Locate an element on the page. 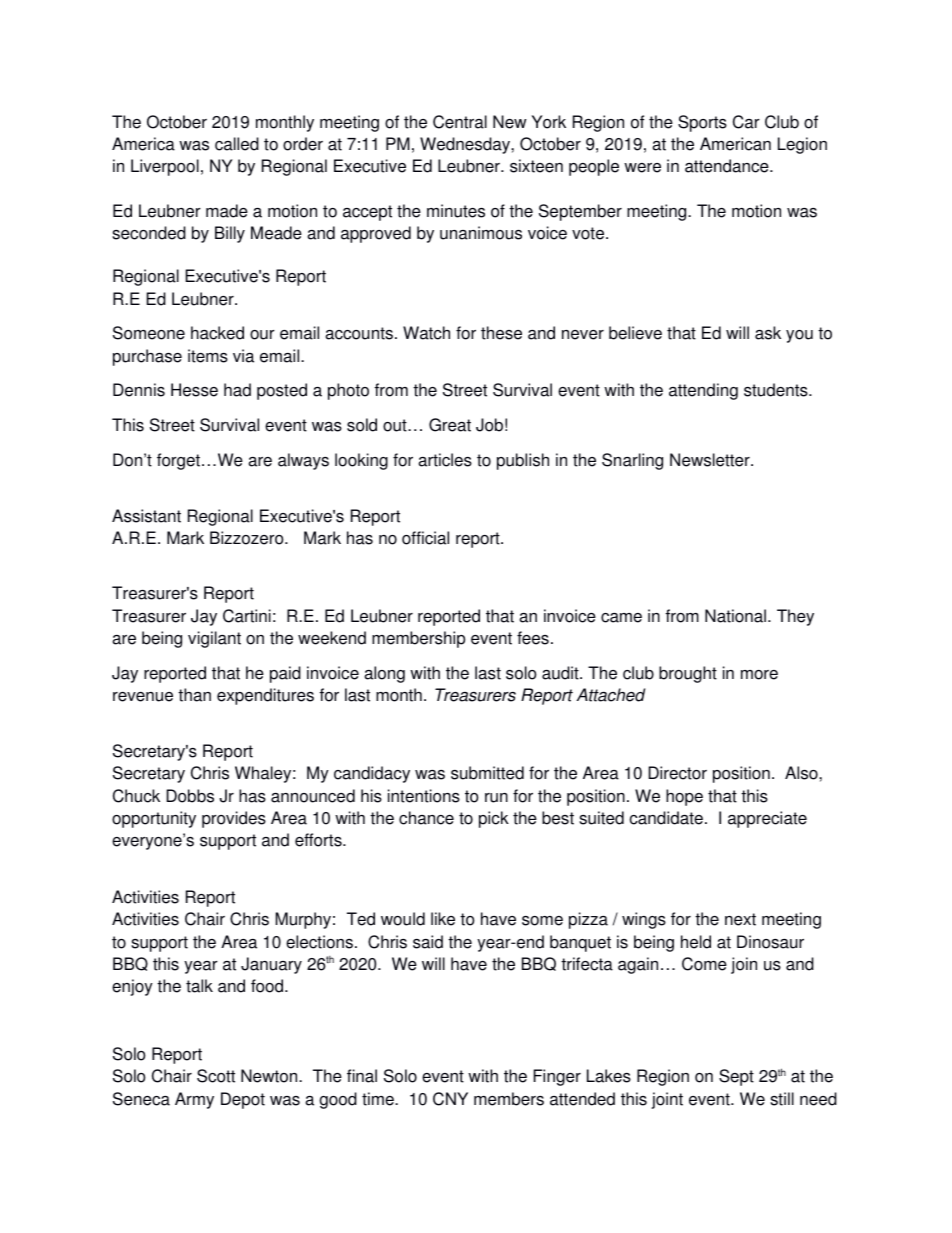  National is located at coordinates (737, 616).
